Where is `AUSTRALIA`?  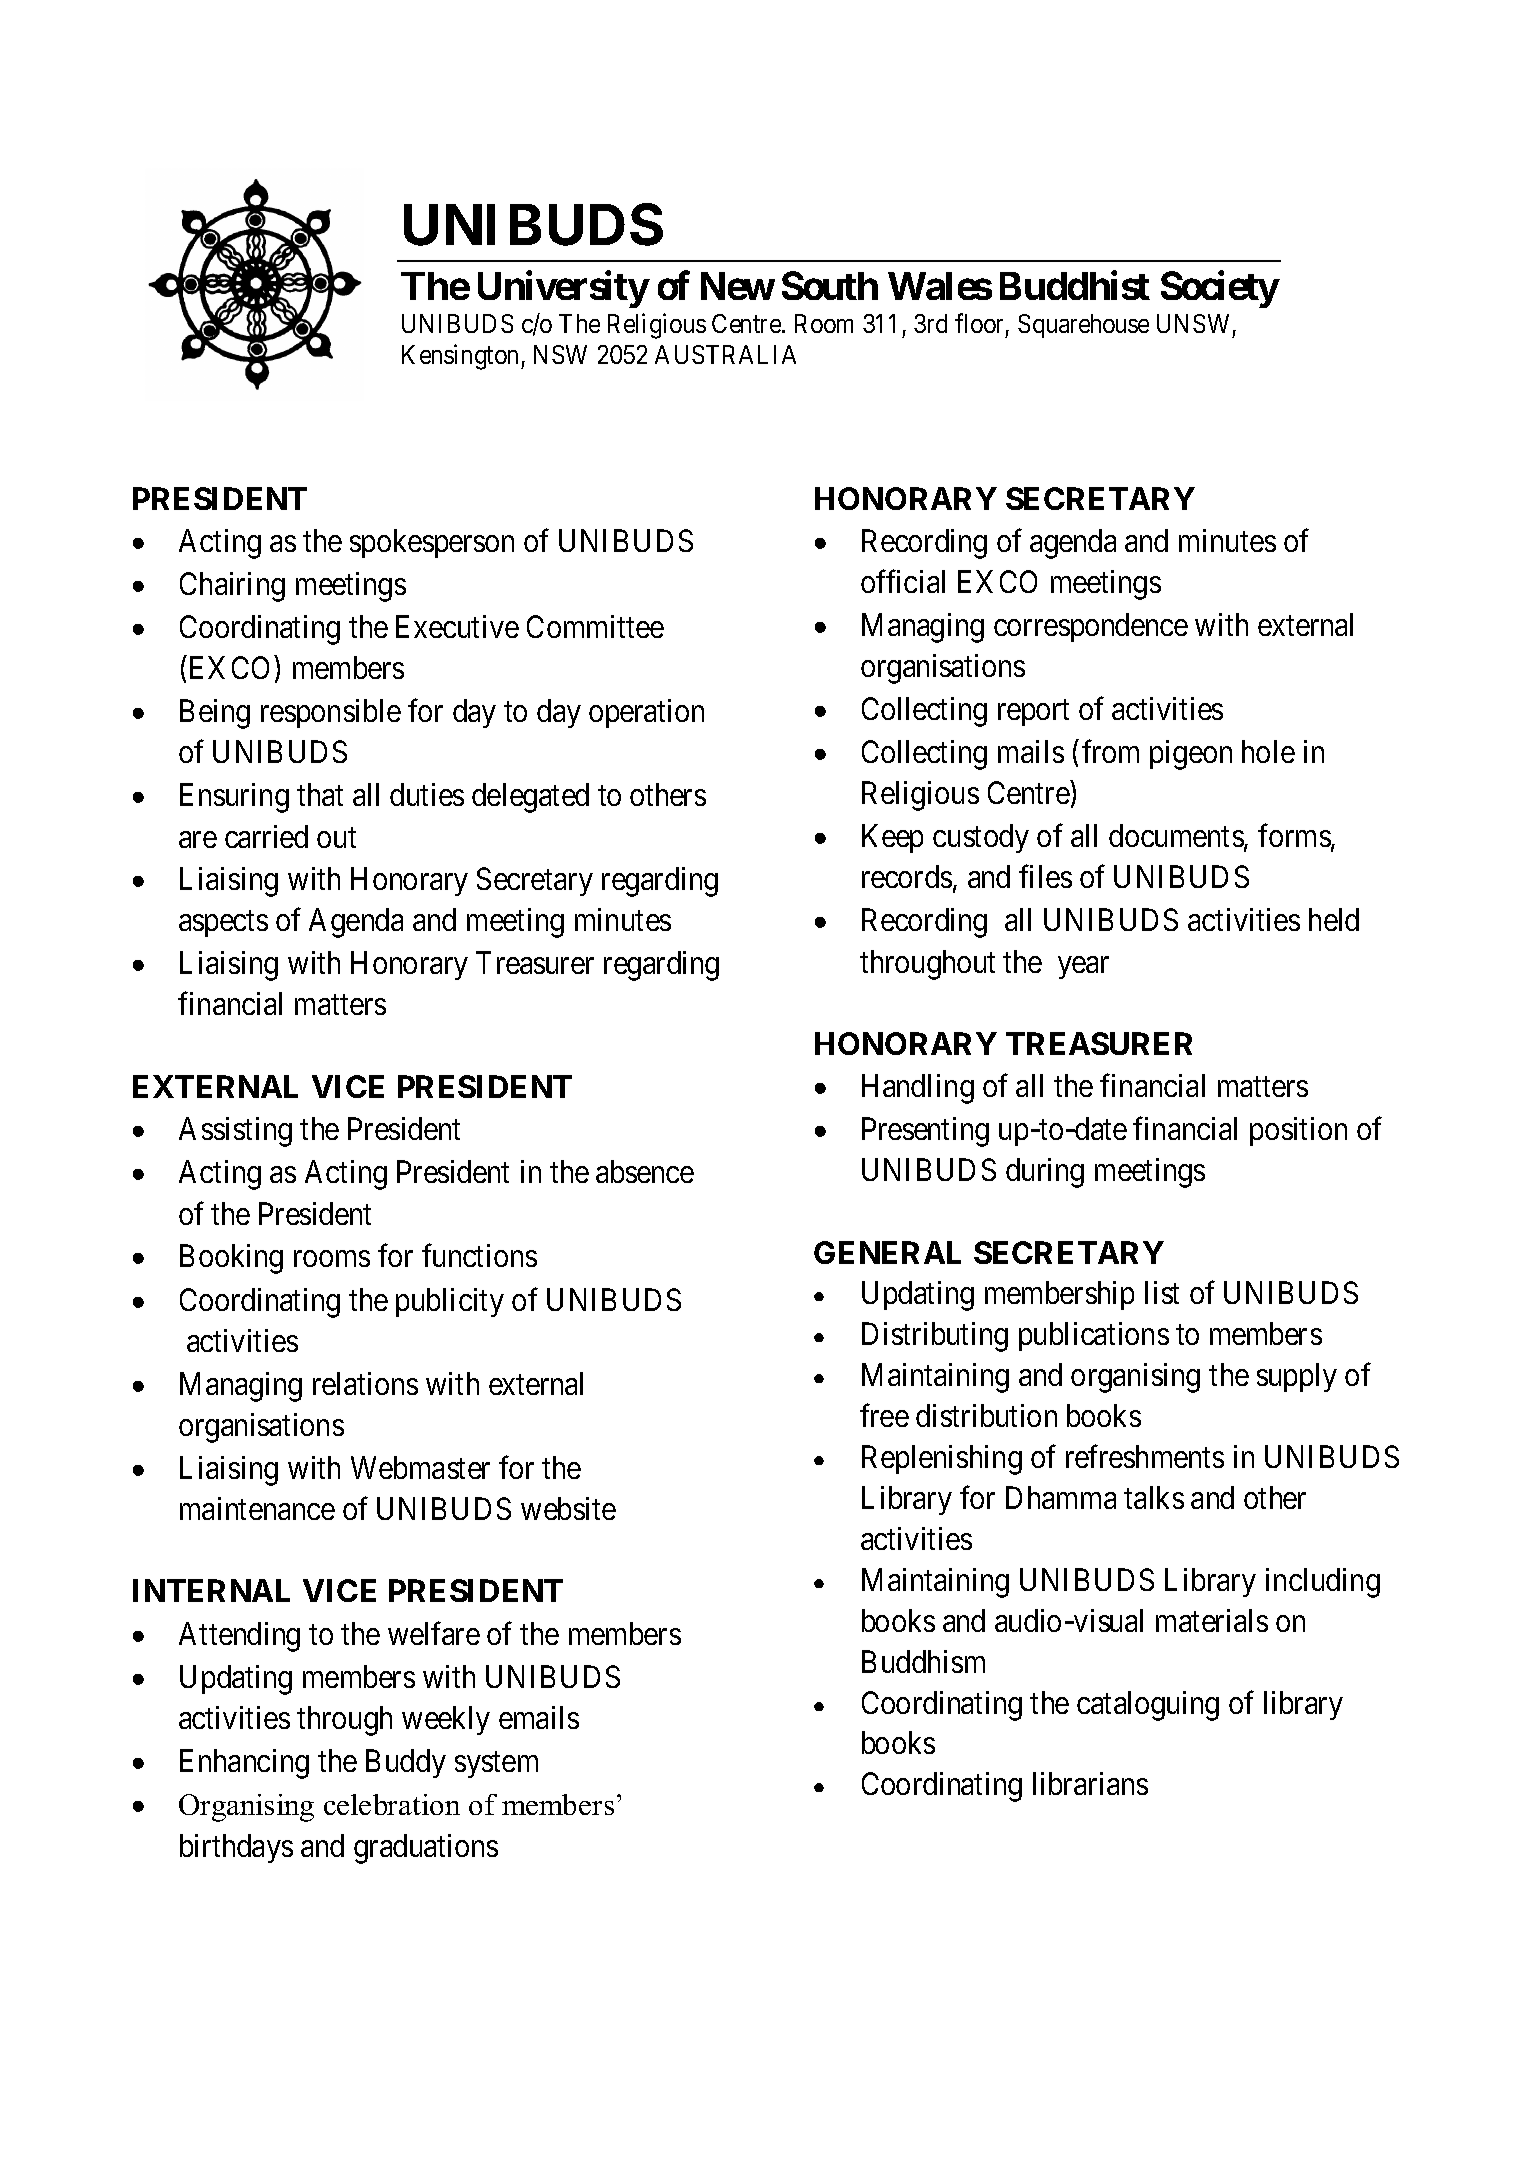
AUSTRALIA is located at coordinates (725, 354).
